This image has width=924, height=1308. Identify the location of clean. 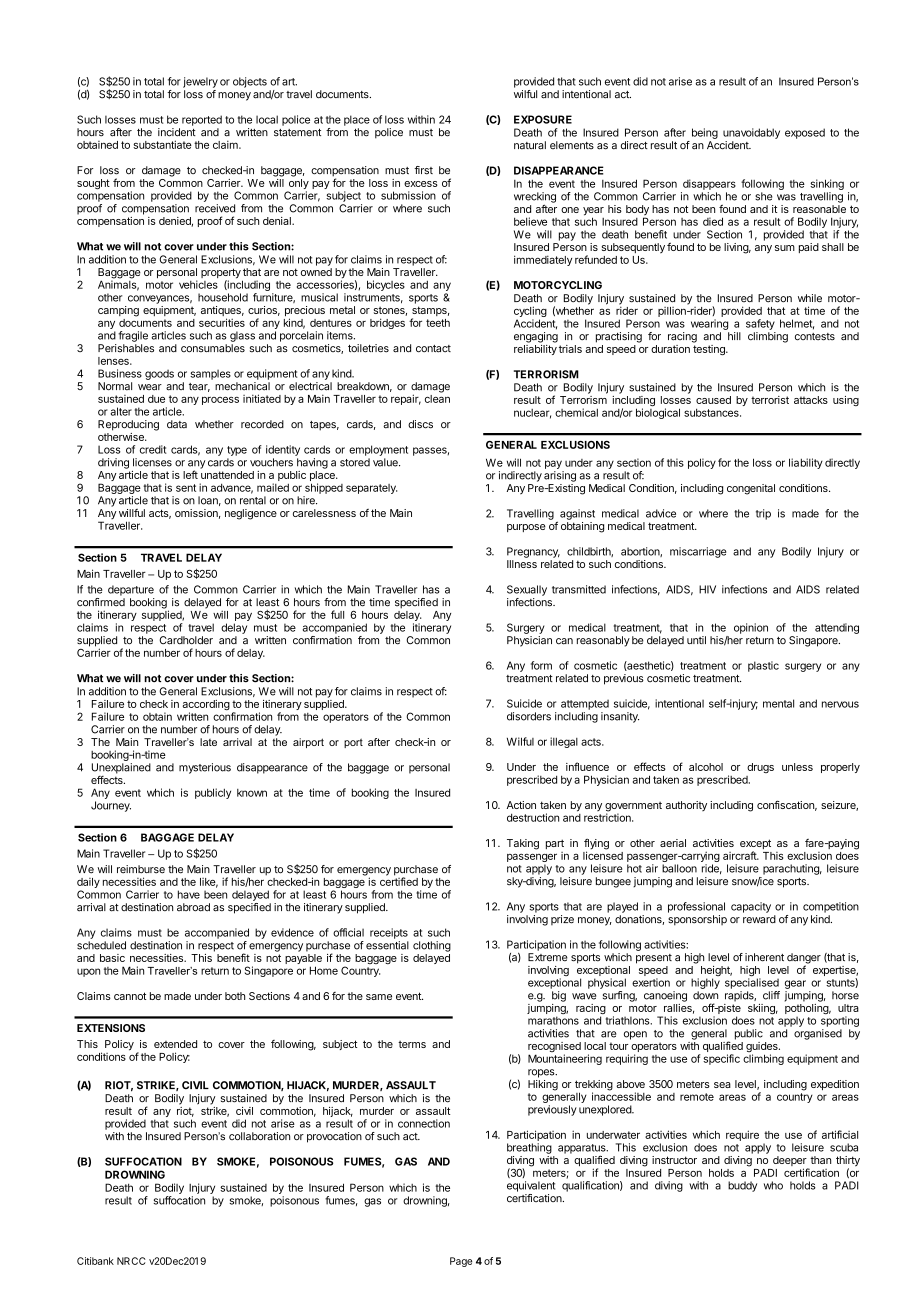
(437, 399).
